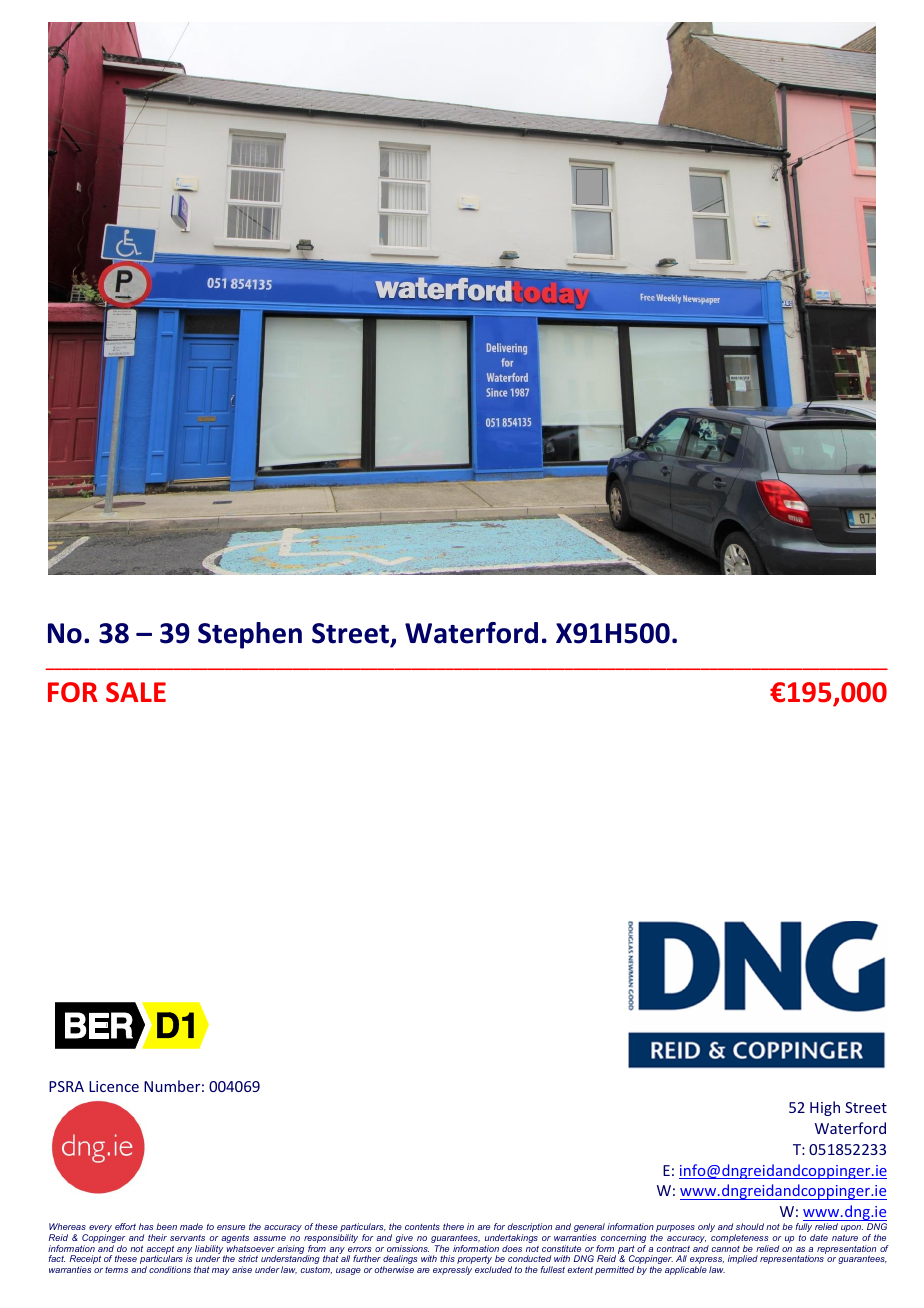  Describe the element at coordinates (136, 692) in the document. I see `SALE` at that location.
